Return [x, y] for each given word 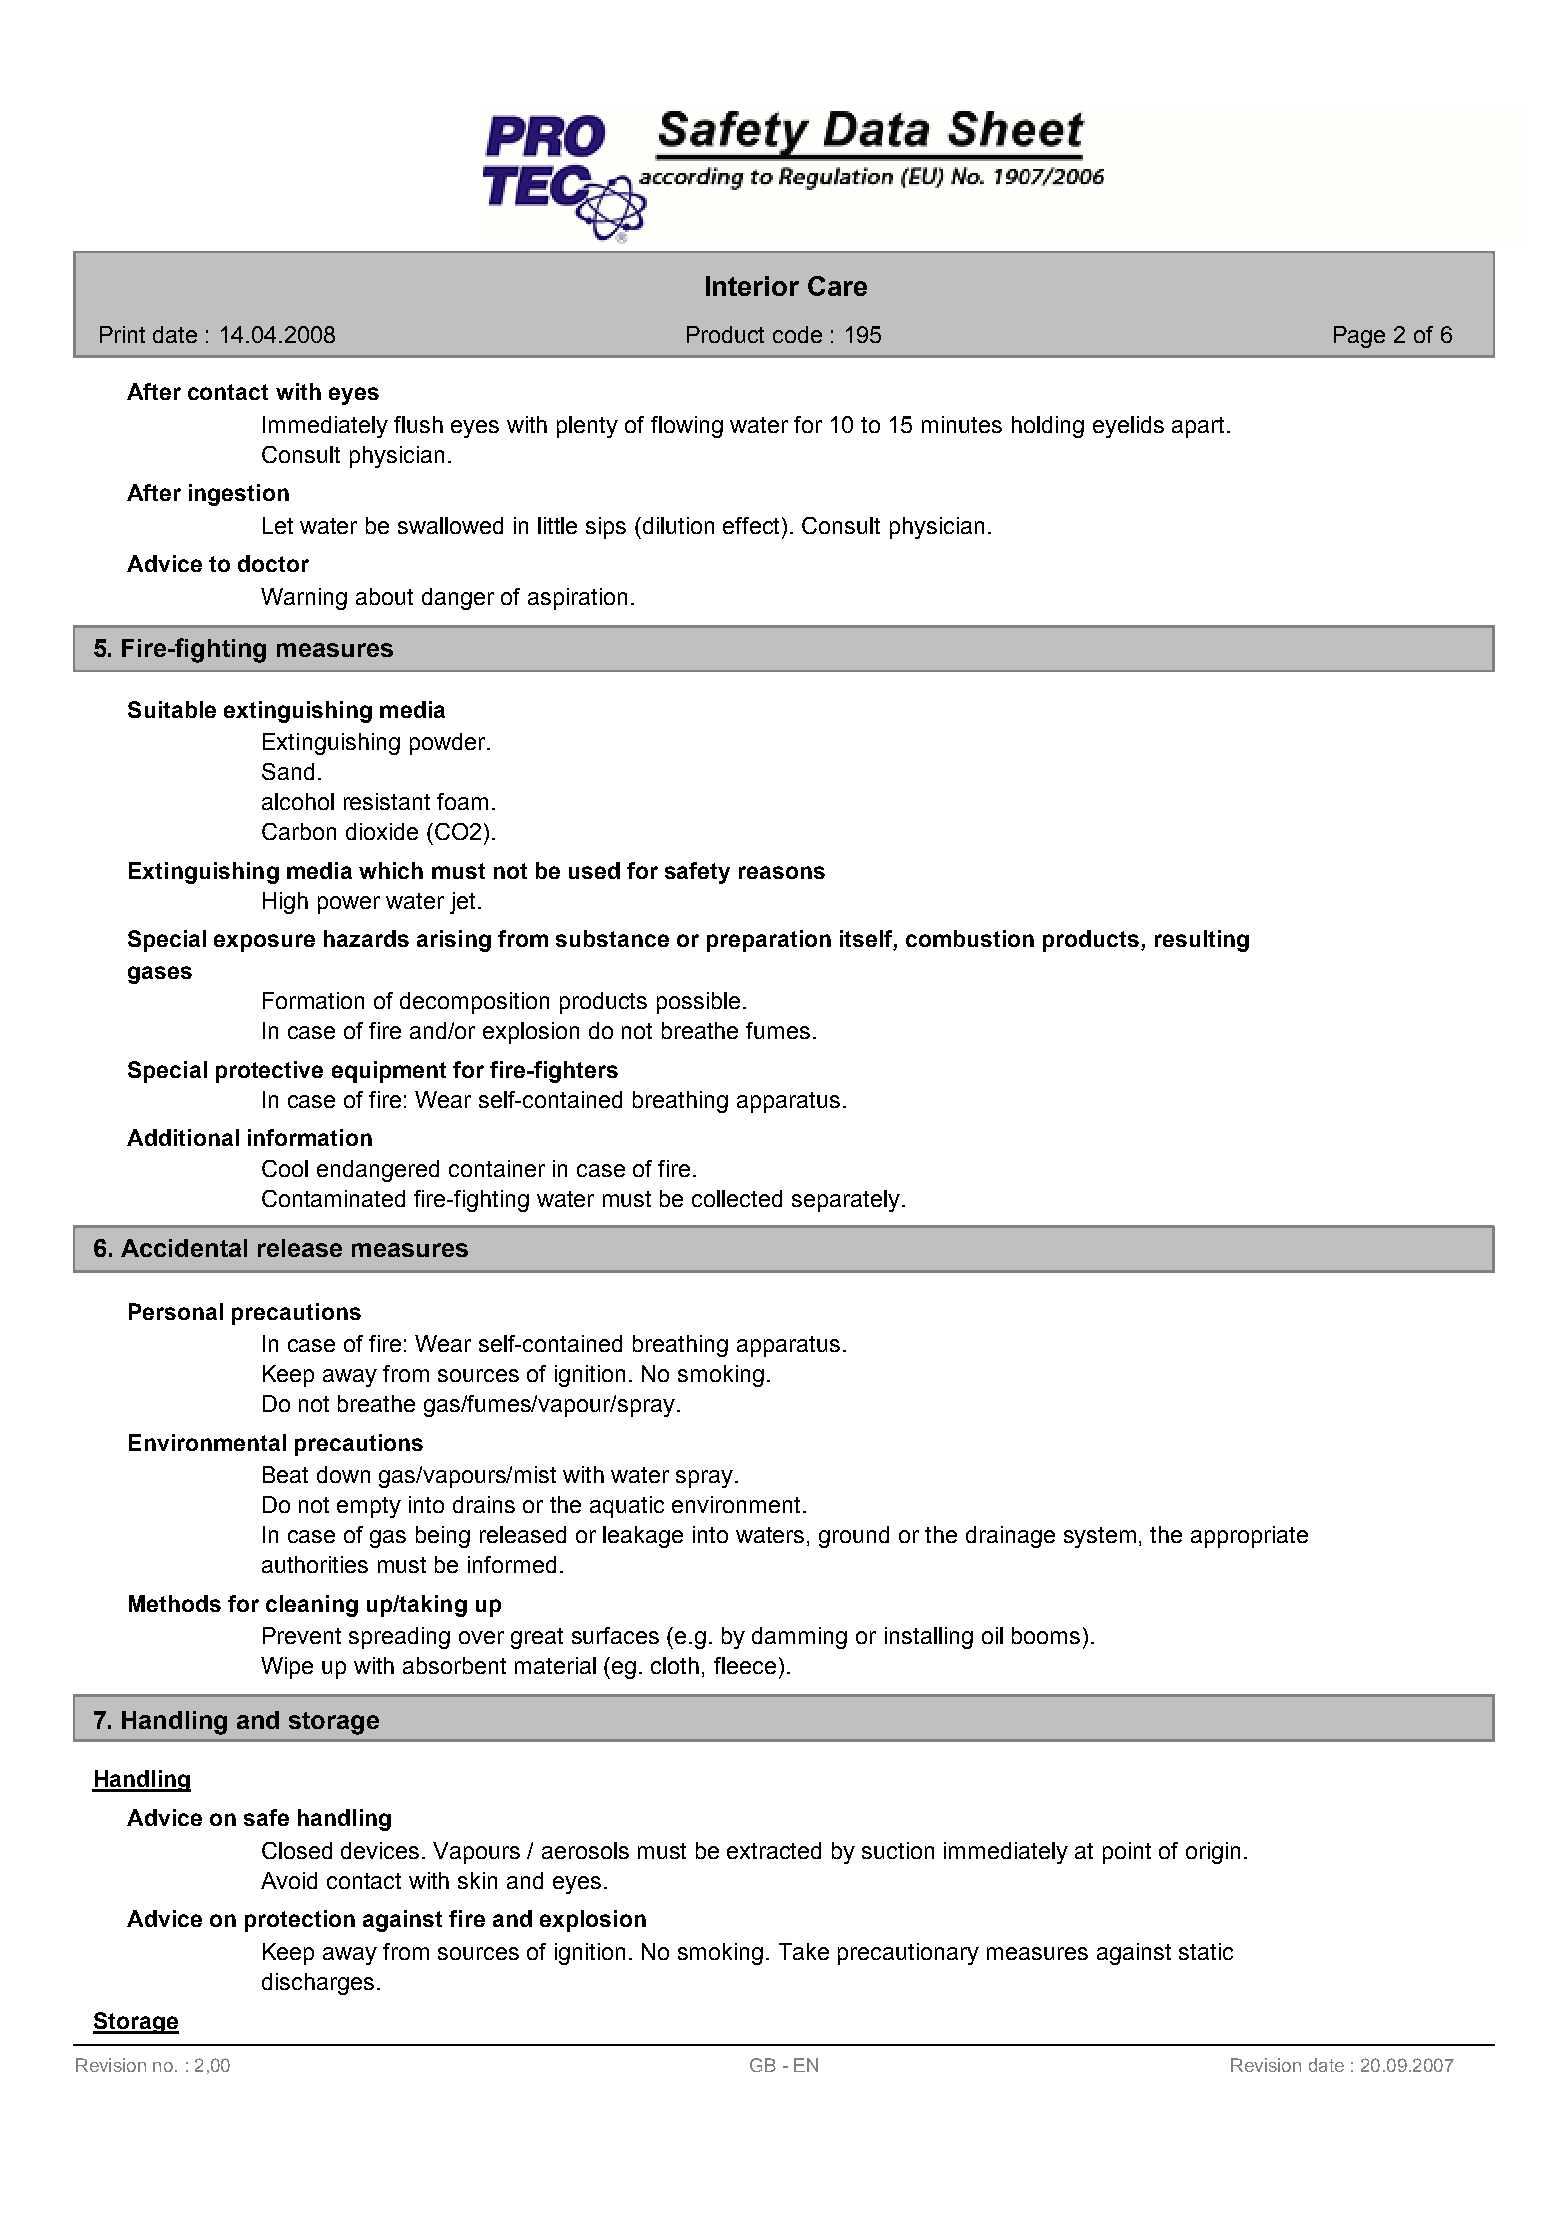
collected [737, 1198]
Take [804, 1951]
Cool [285, 1168]
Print [122, 334]
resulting [1202, 941]
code [797, 334]
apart [1200, 427]
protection [300, 1921]
